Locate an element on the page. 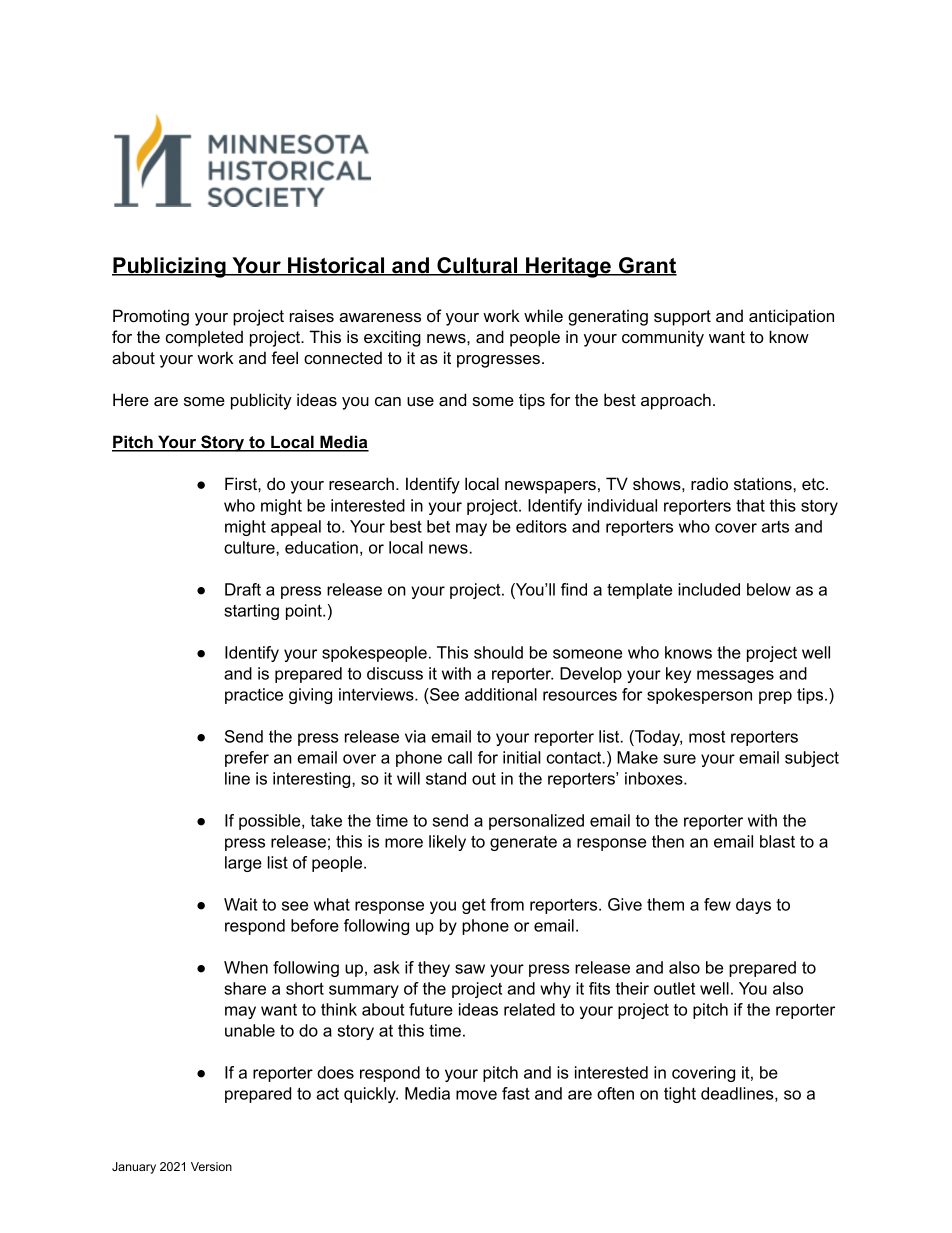 The image size is (952, 1233). Version is located at coordinates (211, 1166).
